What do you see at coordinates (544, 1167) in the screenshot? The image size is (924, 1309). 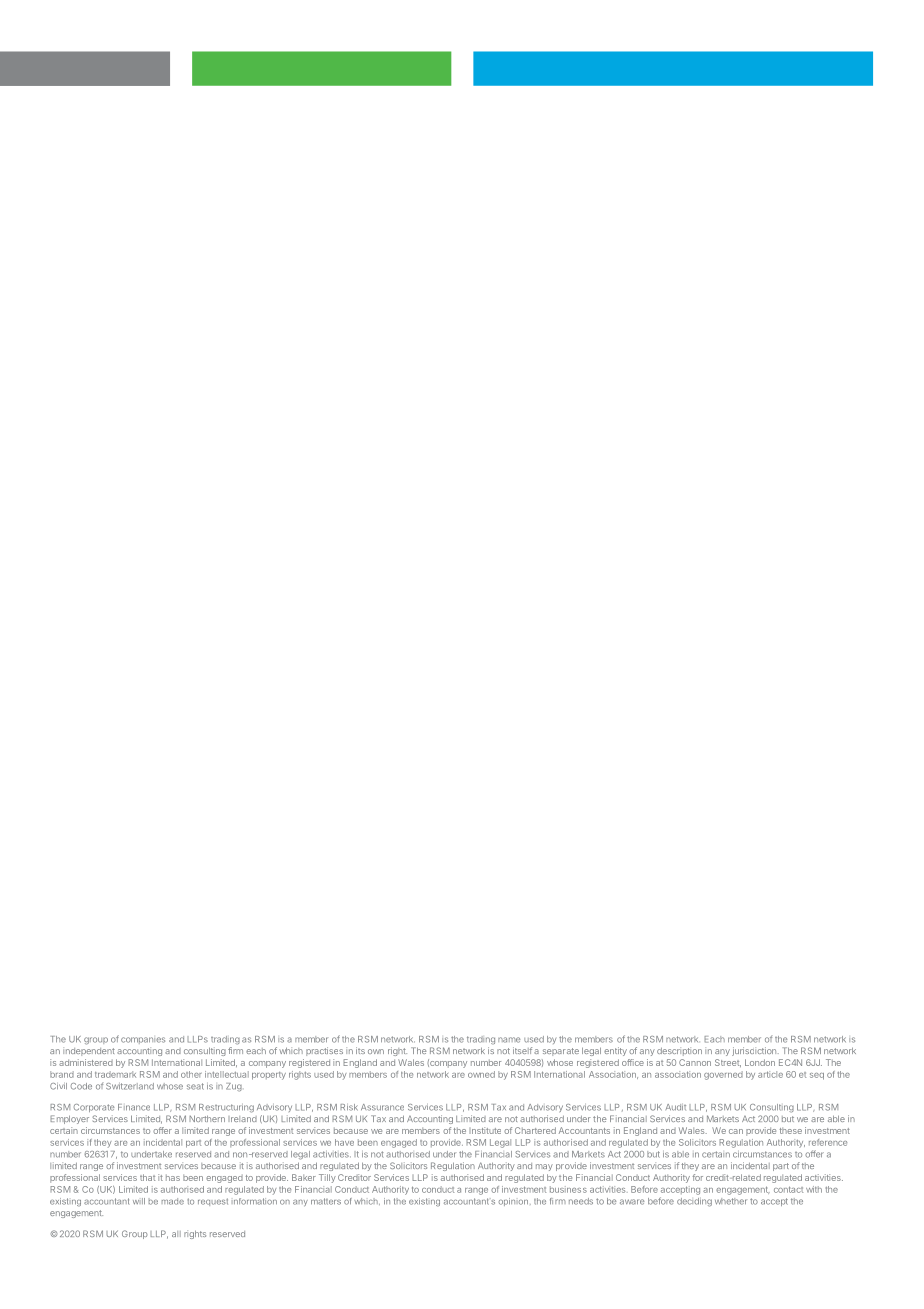 I see `may` at bounding box center [544, 1167].
